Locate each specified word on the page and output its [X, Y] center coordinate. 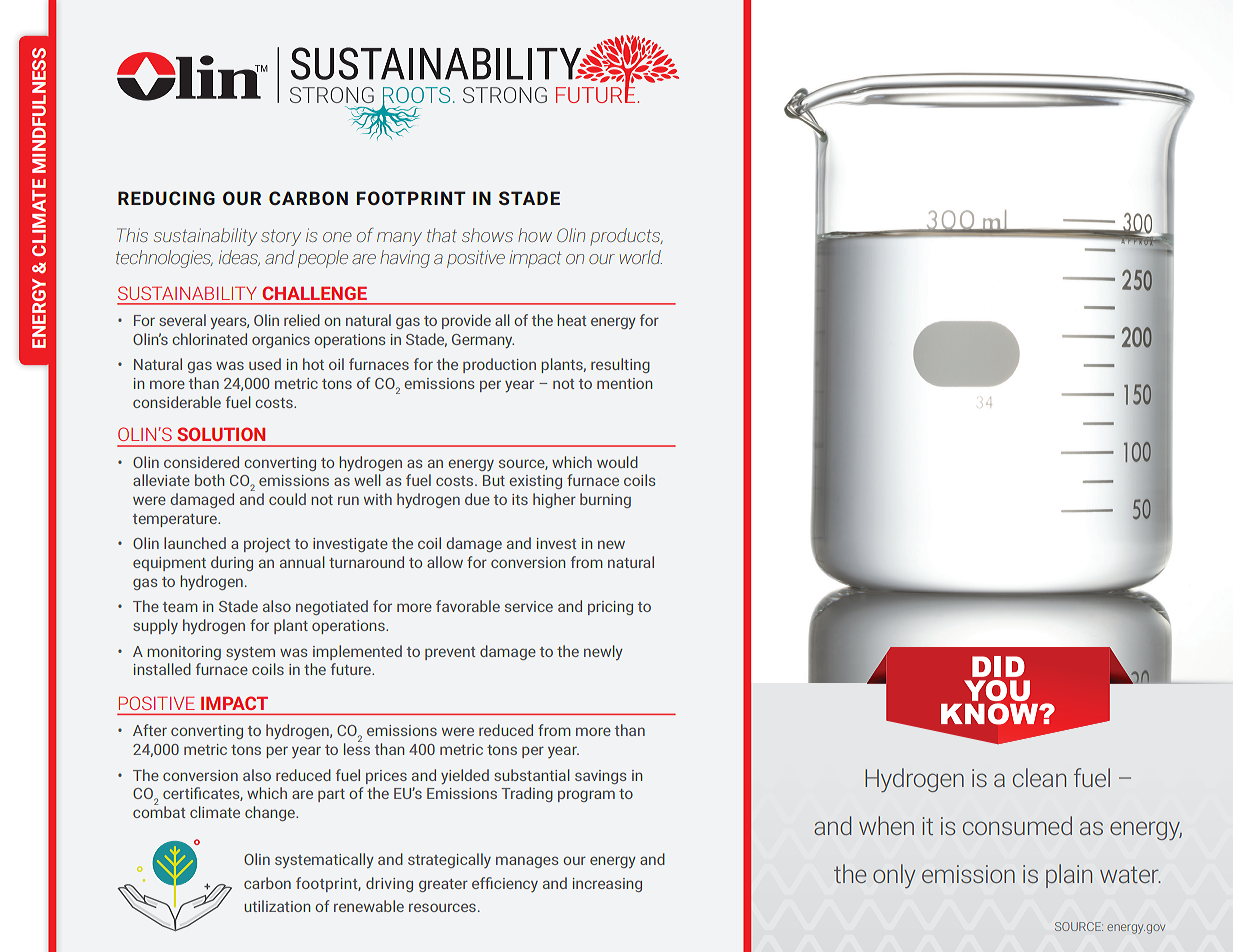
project [267, 545]
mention [624, 383]
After [150, 730]
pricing [610, 608]
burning [605, 500]
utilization [277, 906]
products [626, 237]
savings [600, 777]
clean [1039, 777]
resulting [620, 365]
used [265, 364]
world [641, 257]
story [281, 237]
